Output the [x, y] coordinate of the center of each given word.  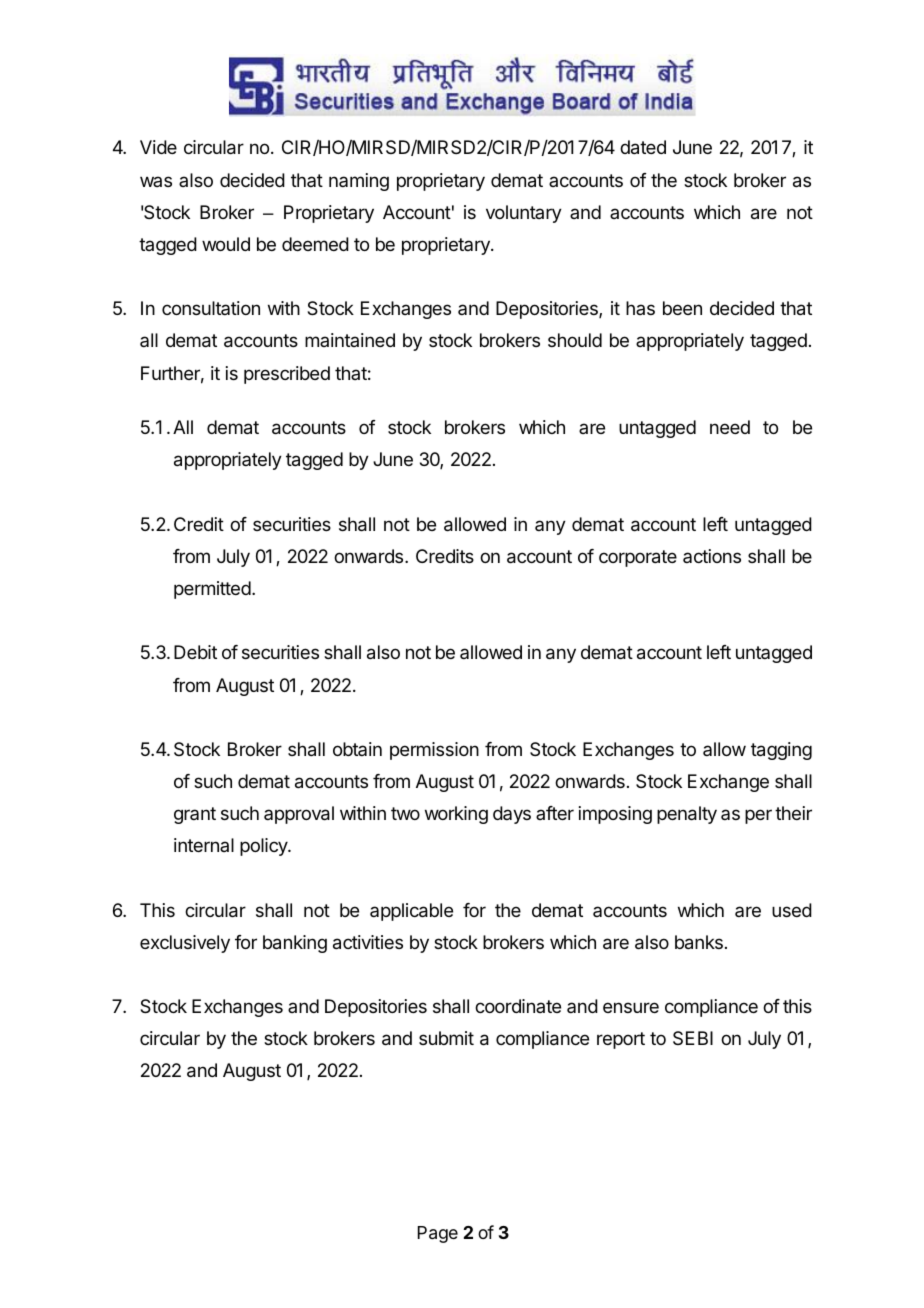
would [226, 244]
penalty [687, 815]
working [456, 815]
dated [643, 147]
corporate [638, 558]
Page [438, 1234]
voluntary [524, 214]
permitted [212, 590]
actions [712, 556]
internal [204, 845]
